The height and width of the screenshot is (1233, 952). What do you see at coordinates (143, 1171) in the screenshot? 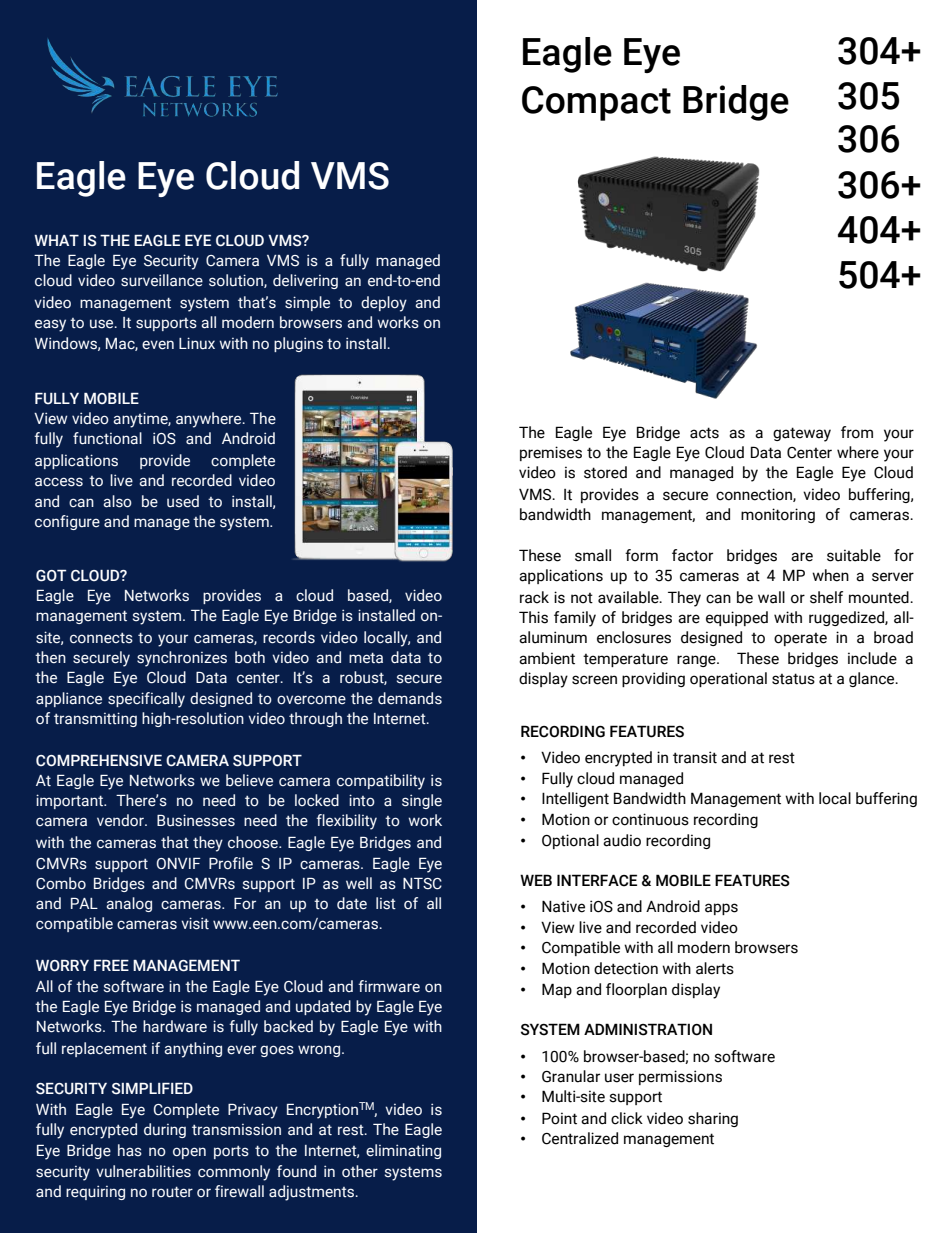
I see `vulnerabilities` at bounding box center [143, 1171].
